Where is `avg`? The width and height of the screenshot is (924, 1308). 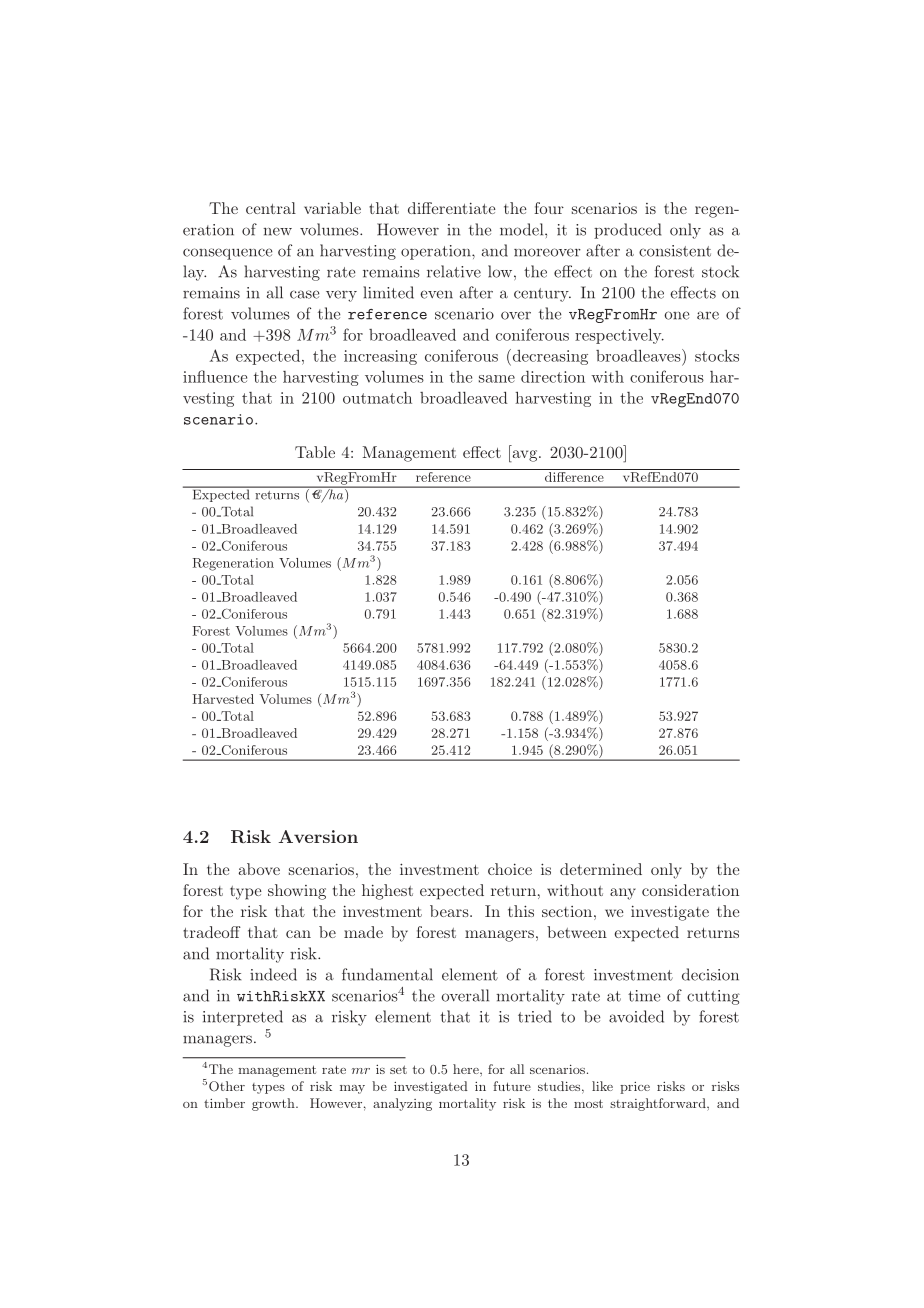 avg is located at coordinates (525, 456).
